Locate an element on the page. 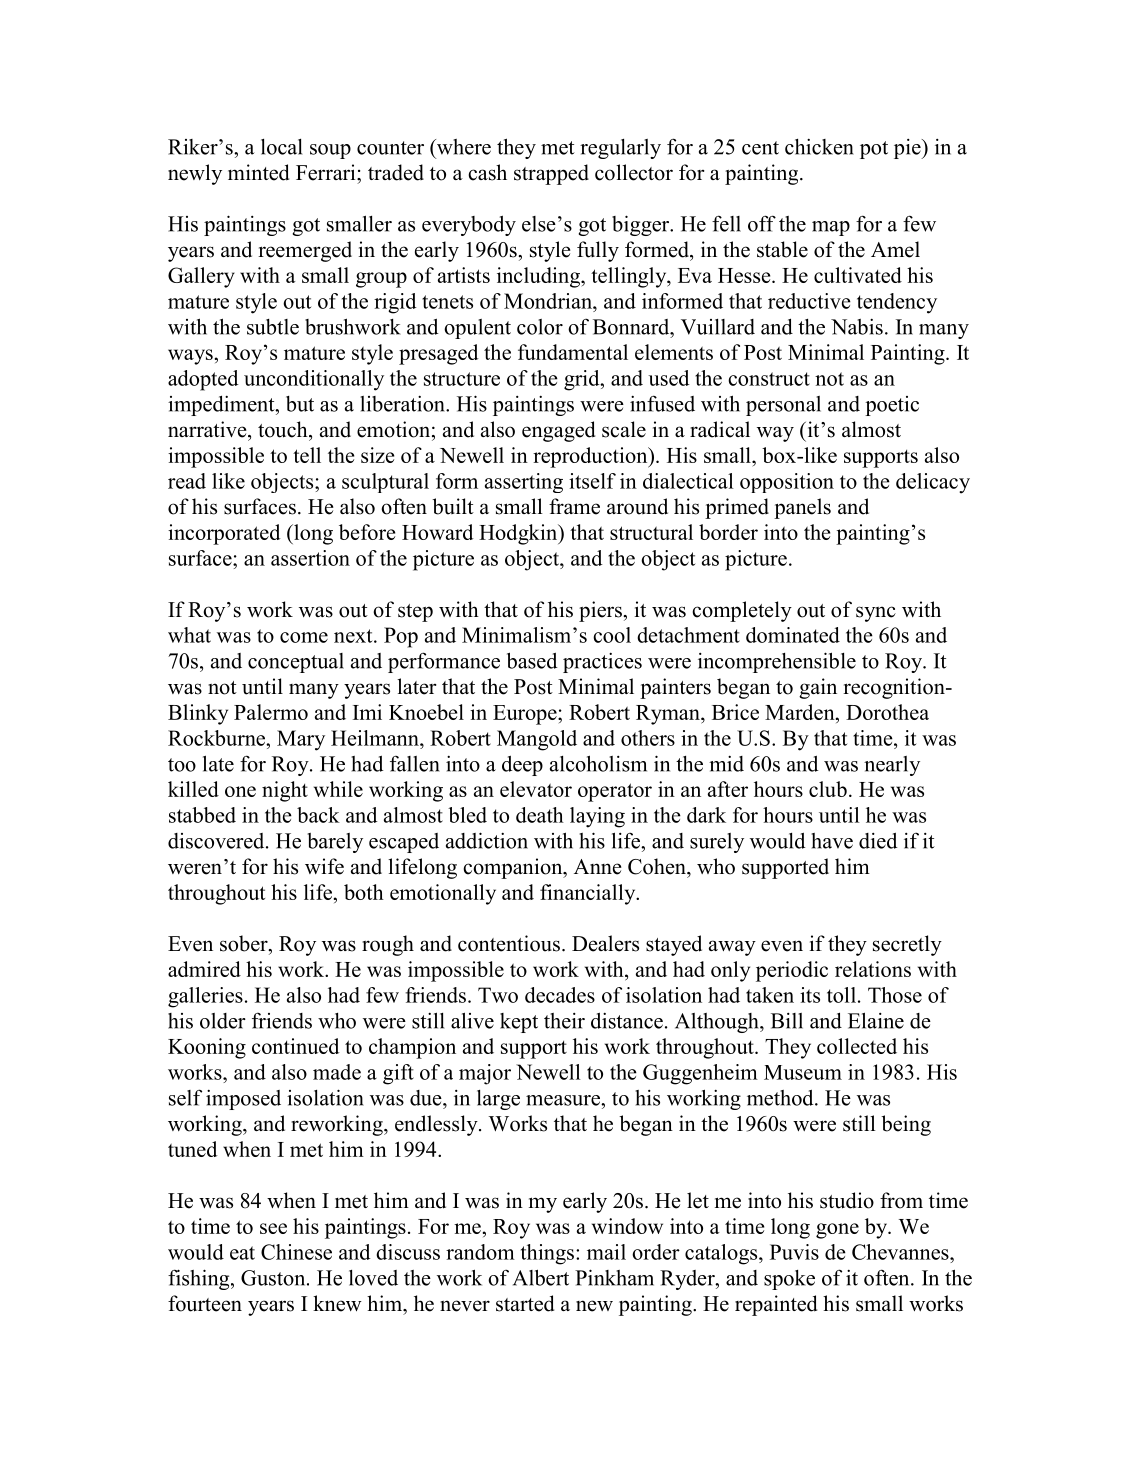  Albert is located at coordinates (541, 1277).
